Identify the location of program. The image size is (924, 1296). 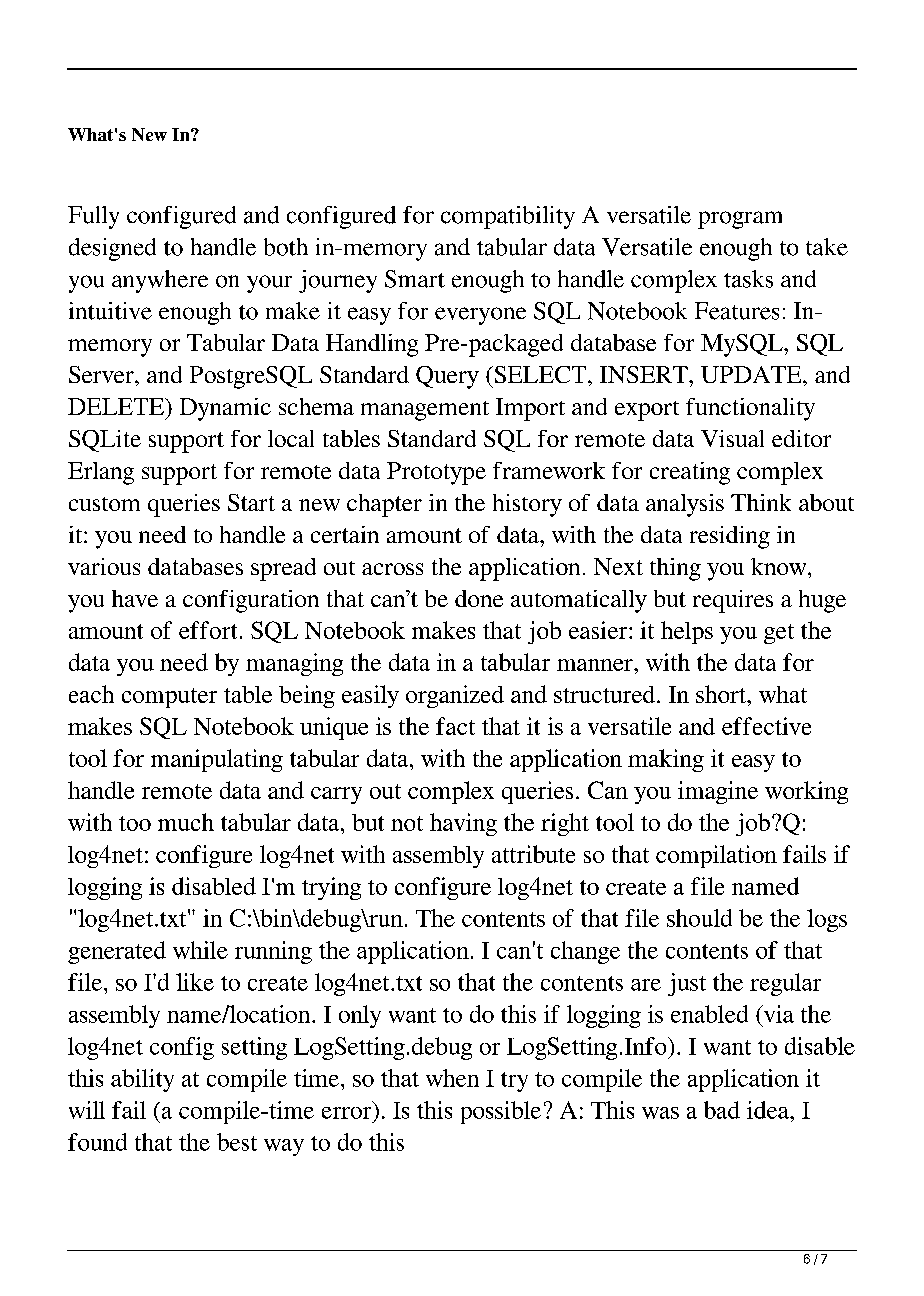
(740, 220).
